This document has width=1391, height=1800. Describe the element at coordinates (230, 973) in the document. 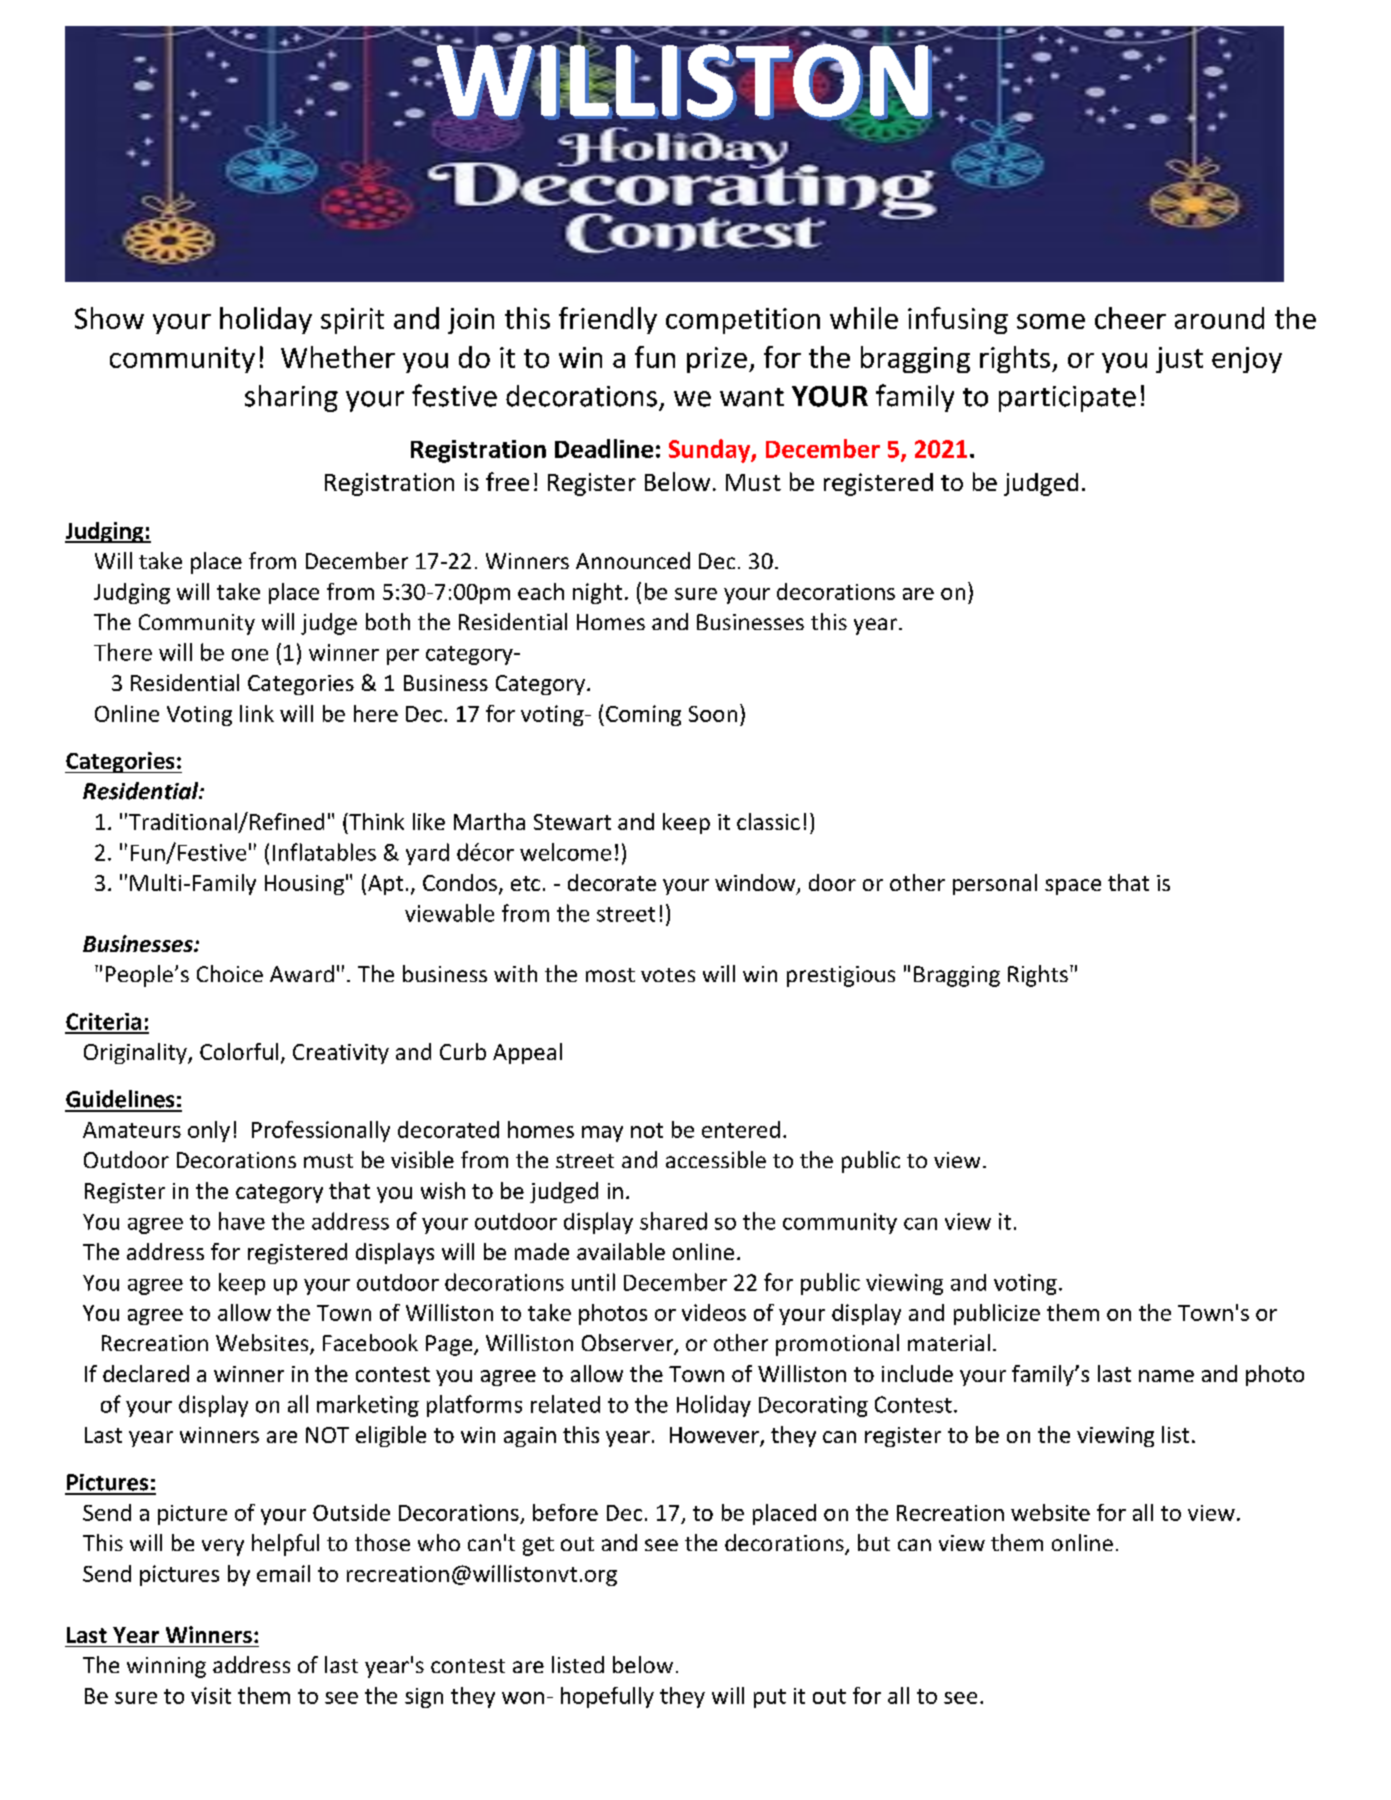

I see `Choice` at that location.
